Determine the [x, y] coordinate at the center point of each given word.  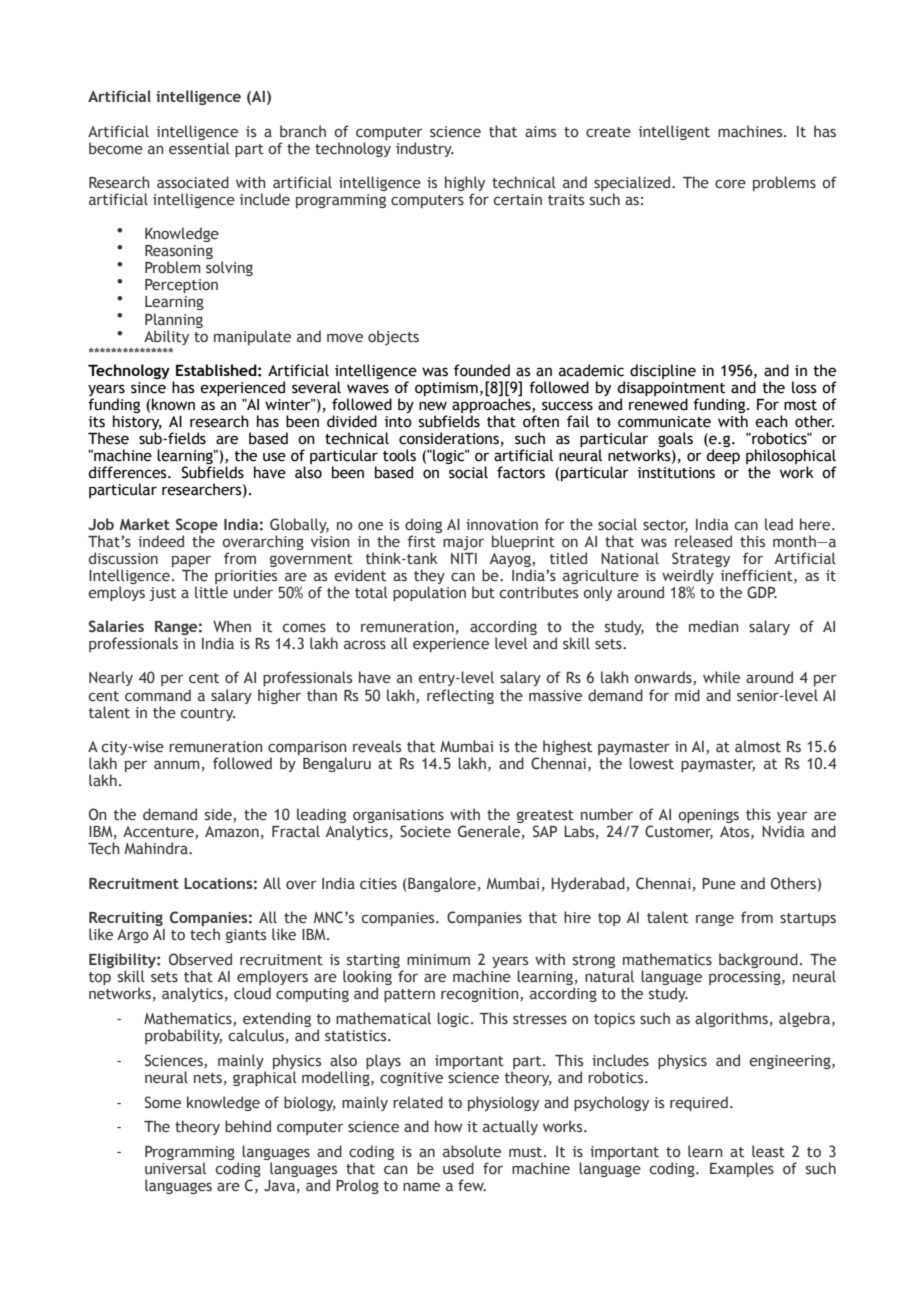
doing [423, 525]
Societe [425, 831]
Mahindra [157, 848]
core [730, 184]
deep [723, 456]
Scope [197, 525]
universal [175, 1168]
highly [465, 183]
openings [708, 816]
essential [199, 148]
